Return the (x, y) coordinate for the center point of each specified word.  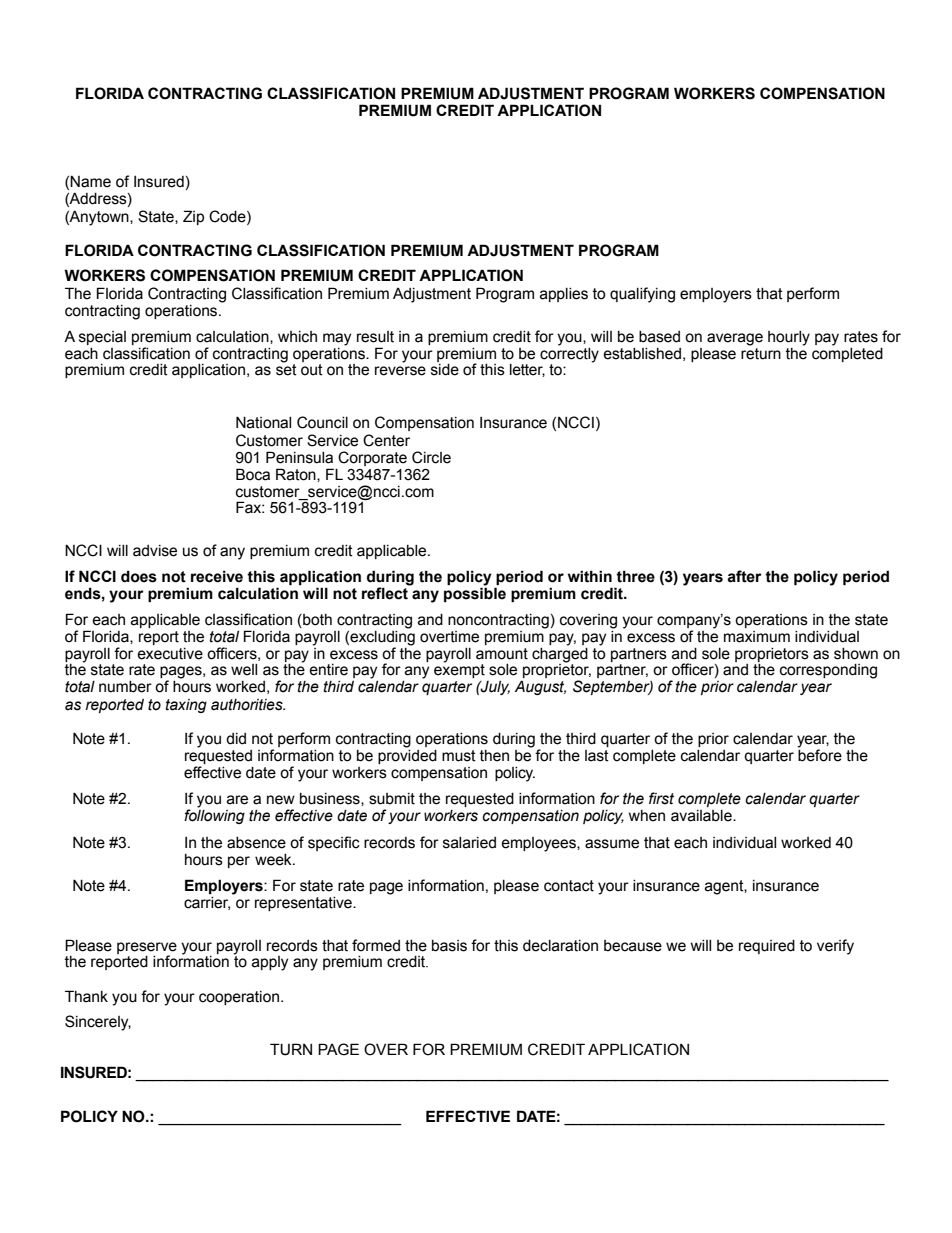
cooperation (239, 998)
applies (564, 295)
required (767, 947)
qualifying (642, 295)
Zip (193, 217)
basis (449, 946)
